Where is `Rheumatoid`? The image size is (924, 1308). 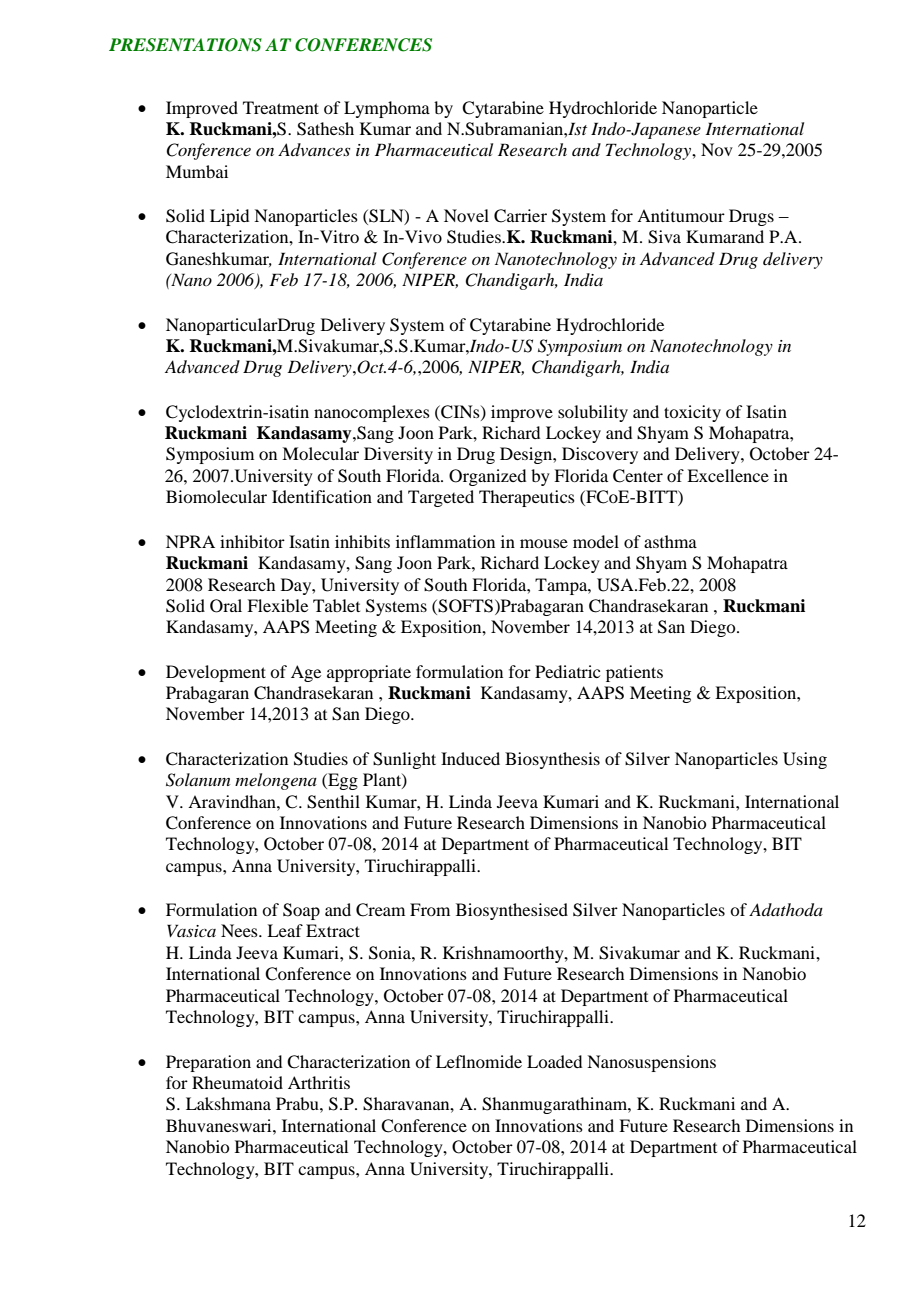 Rheumatoid is located at coordinates (237, 1082).
